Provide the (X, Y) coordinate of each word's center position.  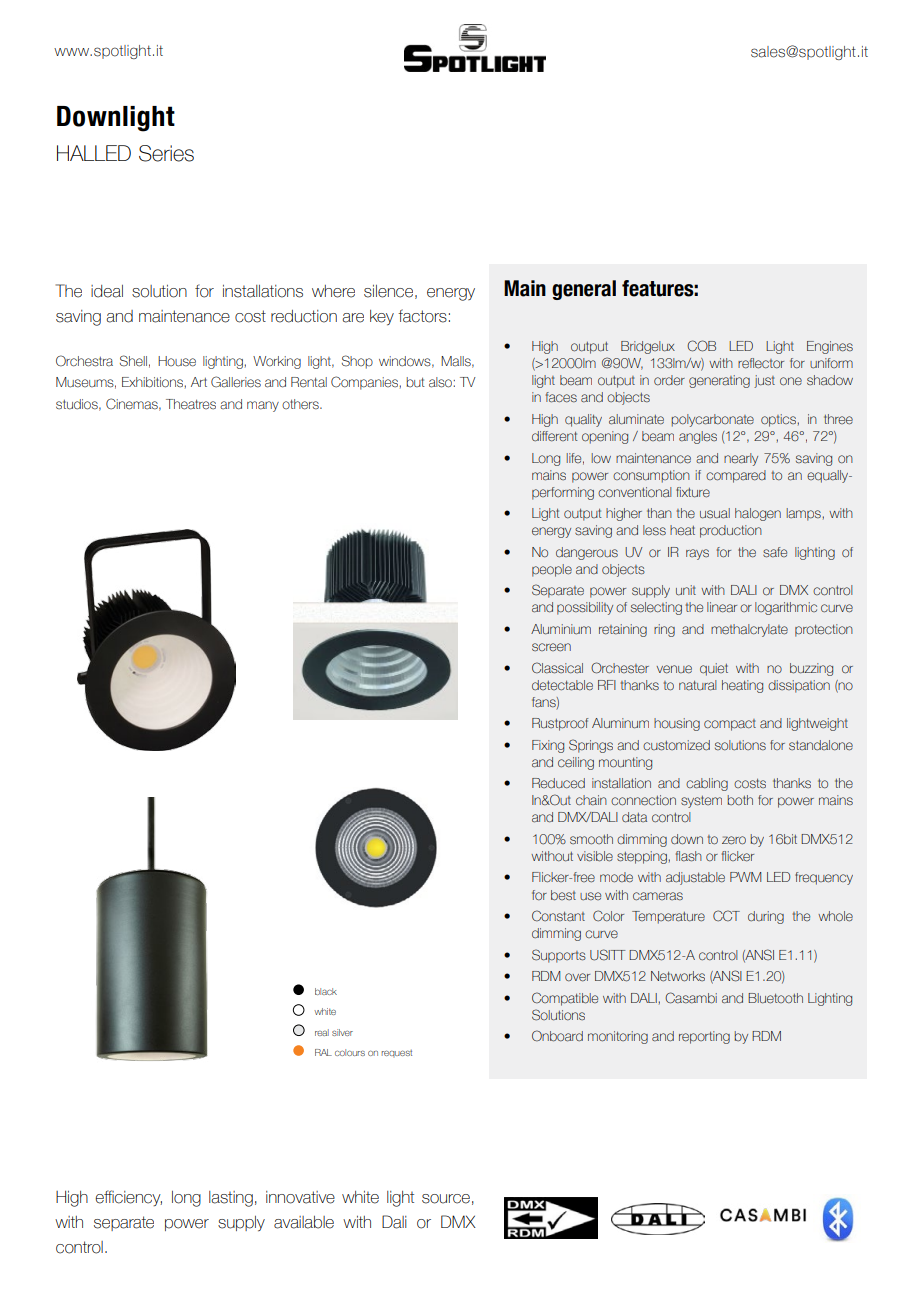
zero (734, 840)
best (563, 895)
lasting (231, 1199)
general (584, 290)
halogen (758, 514)
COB (701, 346)
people (552, 570)
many (263, 406)
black (326, 991)
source (446, 1199)
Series (166, 153)
